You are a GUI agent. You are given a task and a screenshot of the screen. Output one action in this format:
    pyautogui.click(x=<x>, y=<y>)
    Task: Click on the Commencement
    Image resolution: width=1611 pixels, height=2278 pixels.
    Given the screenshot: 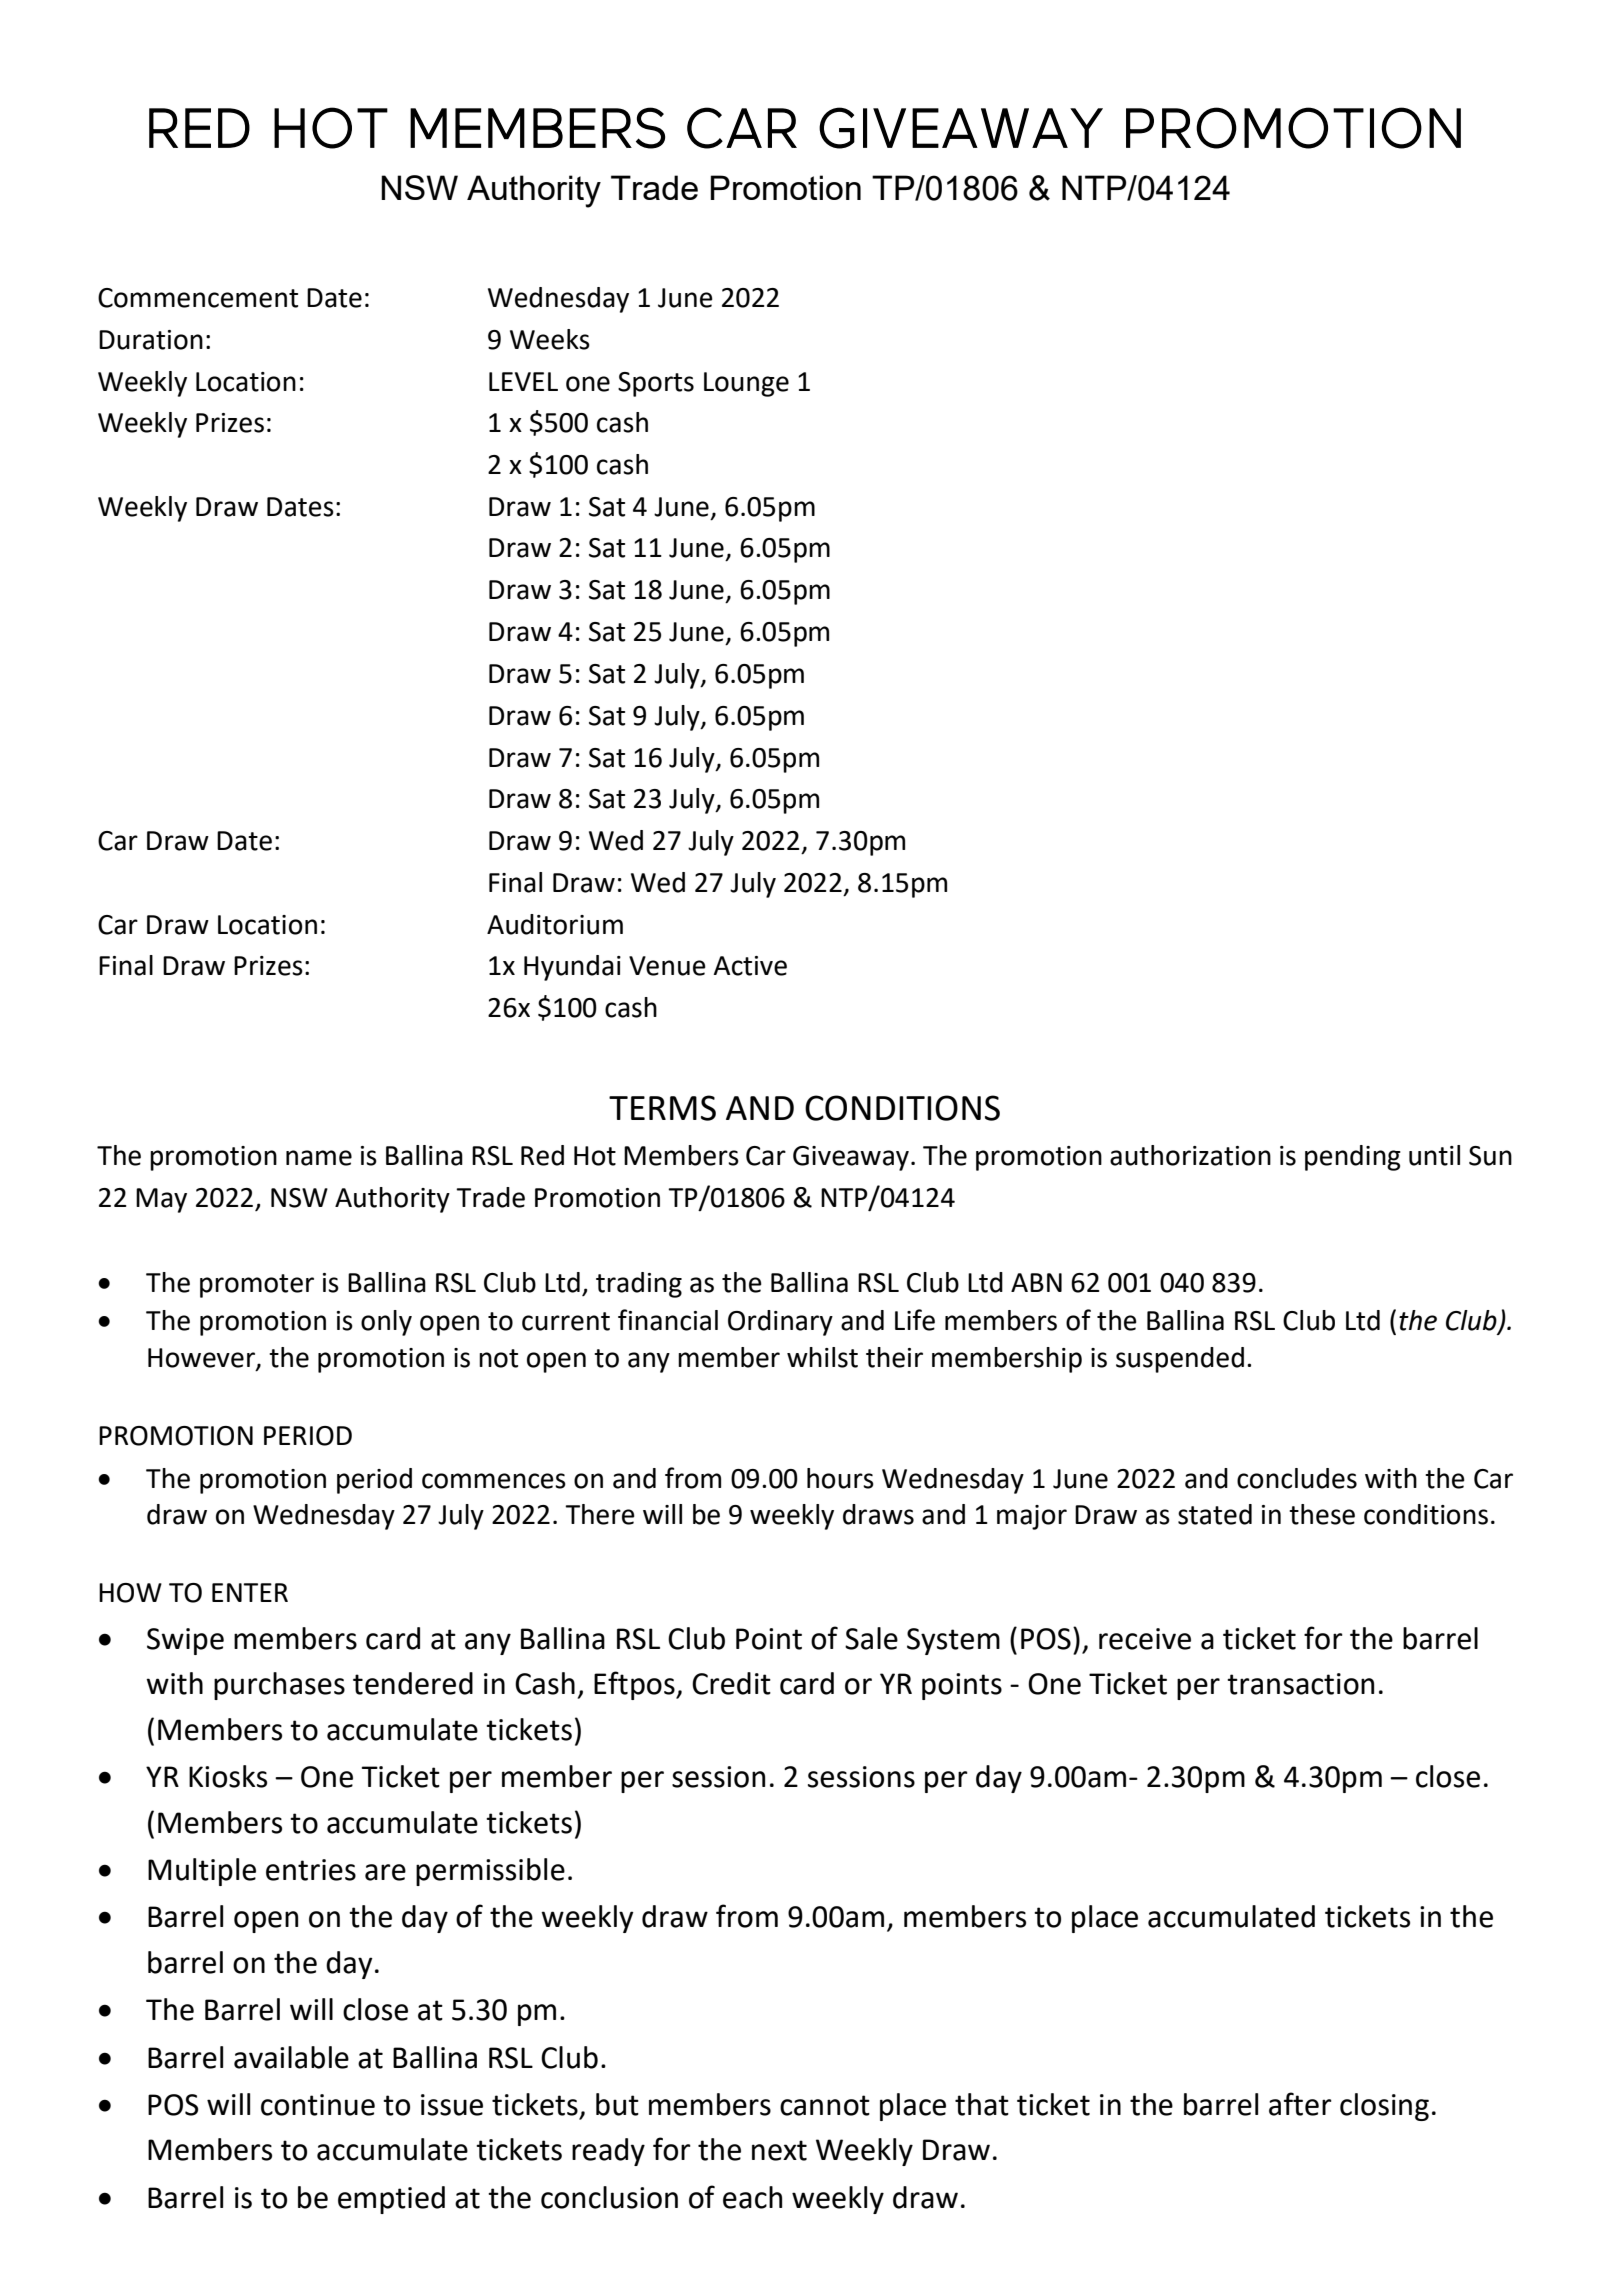 What is the action you would take?
    pyautogui.click(x=198, y=298)
